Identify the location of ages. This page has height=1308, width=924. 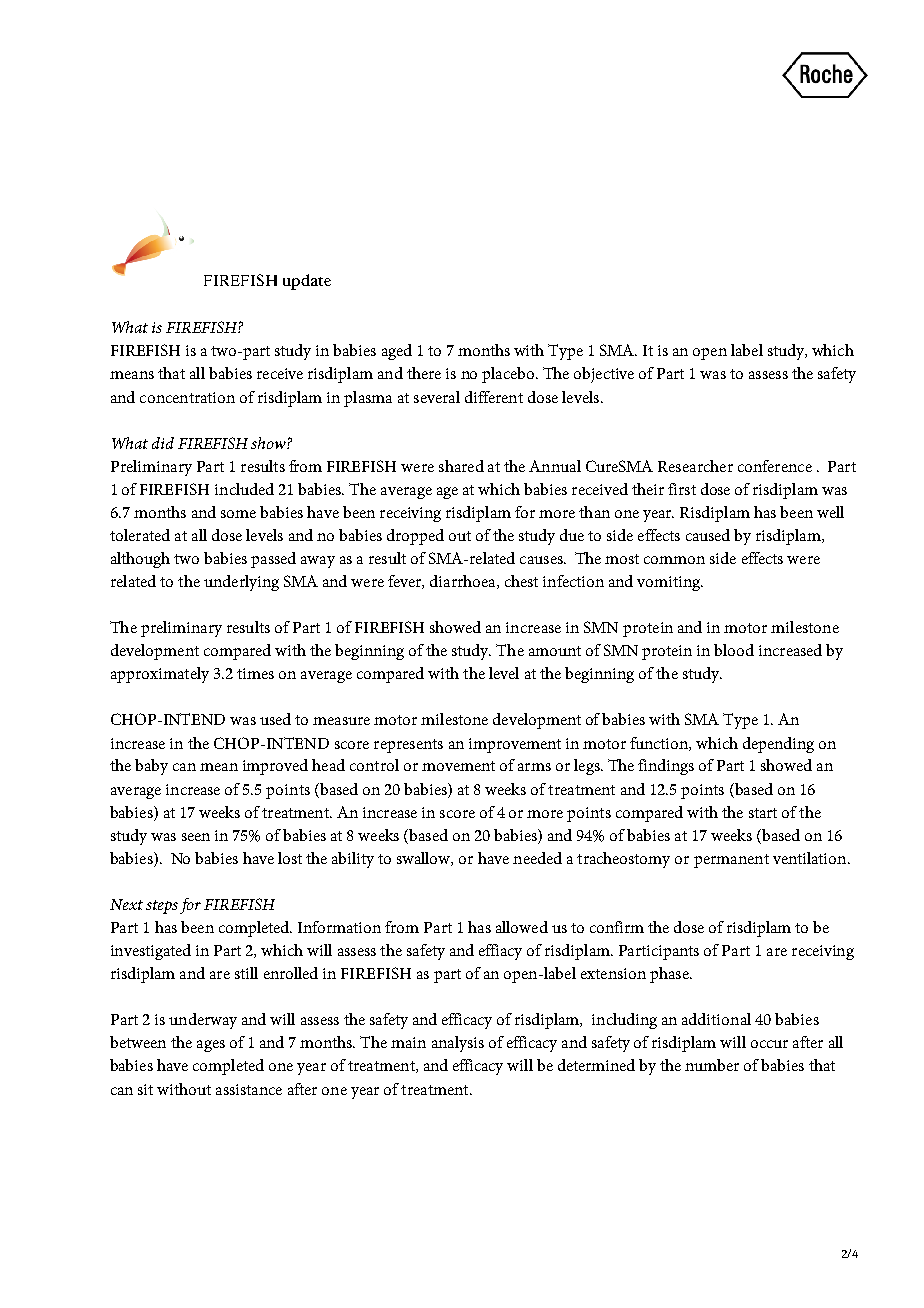
(211, 1046).
